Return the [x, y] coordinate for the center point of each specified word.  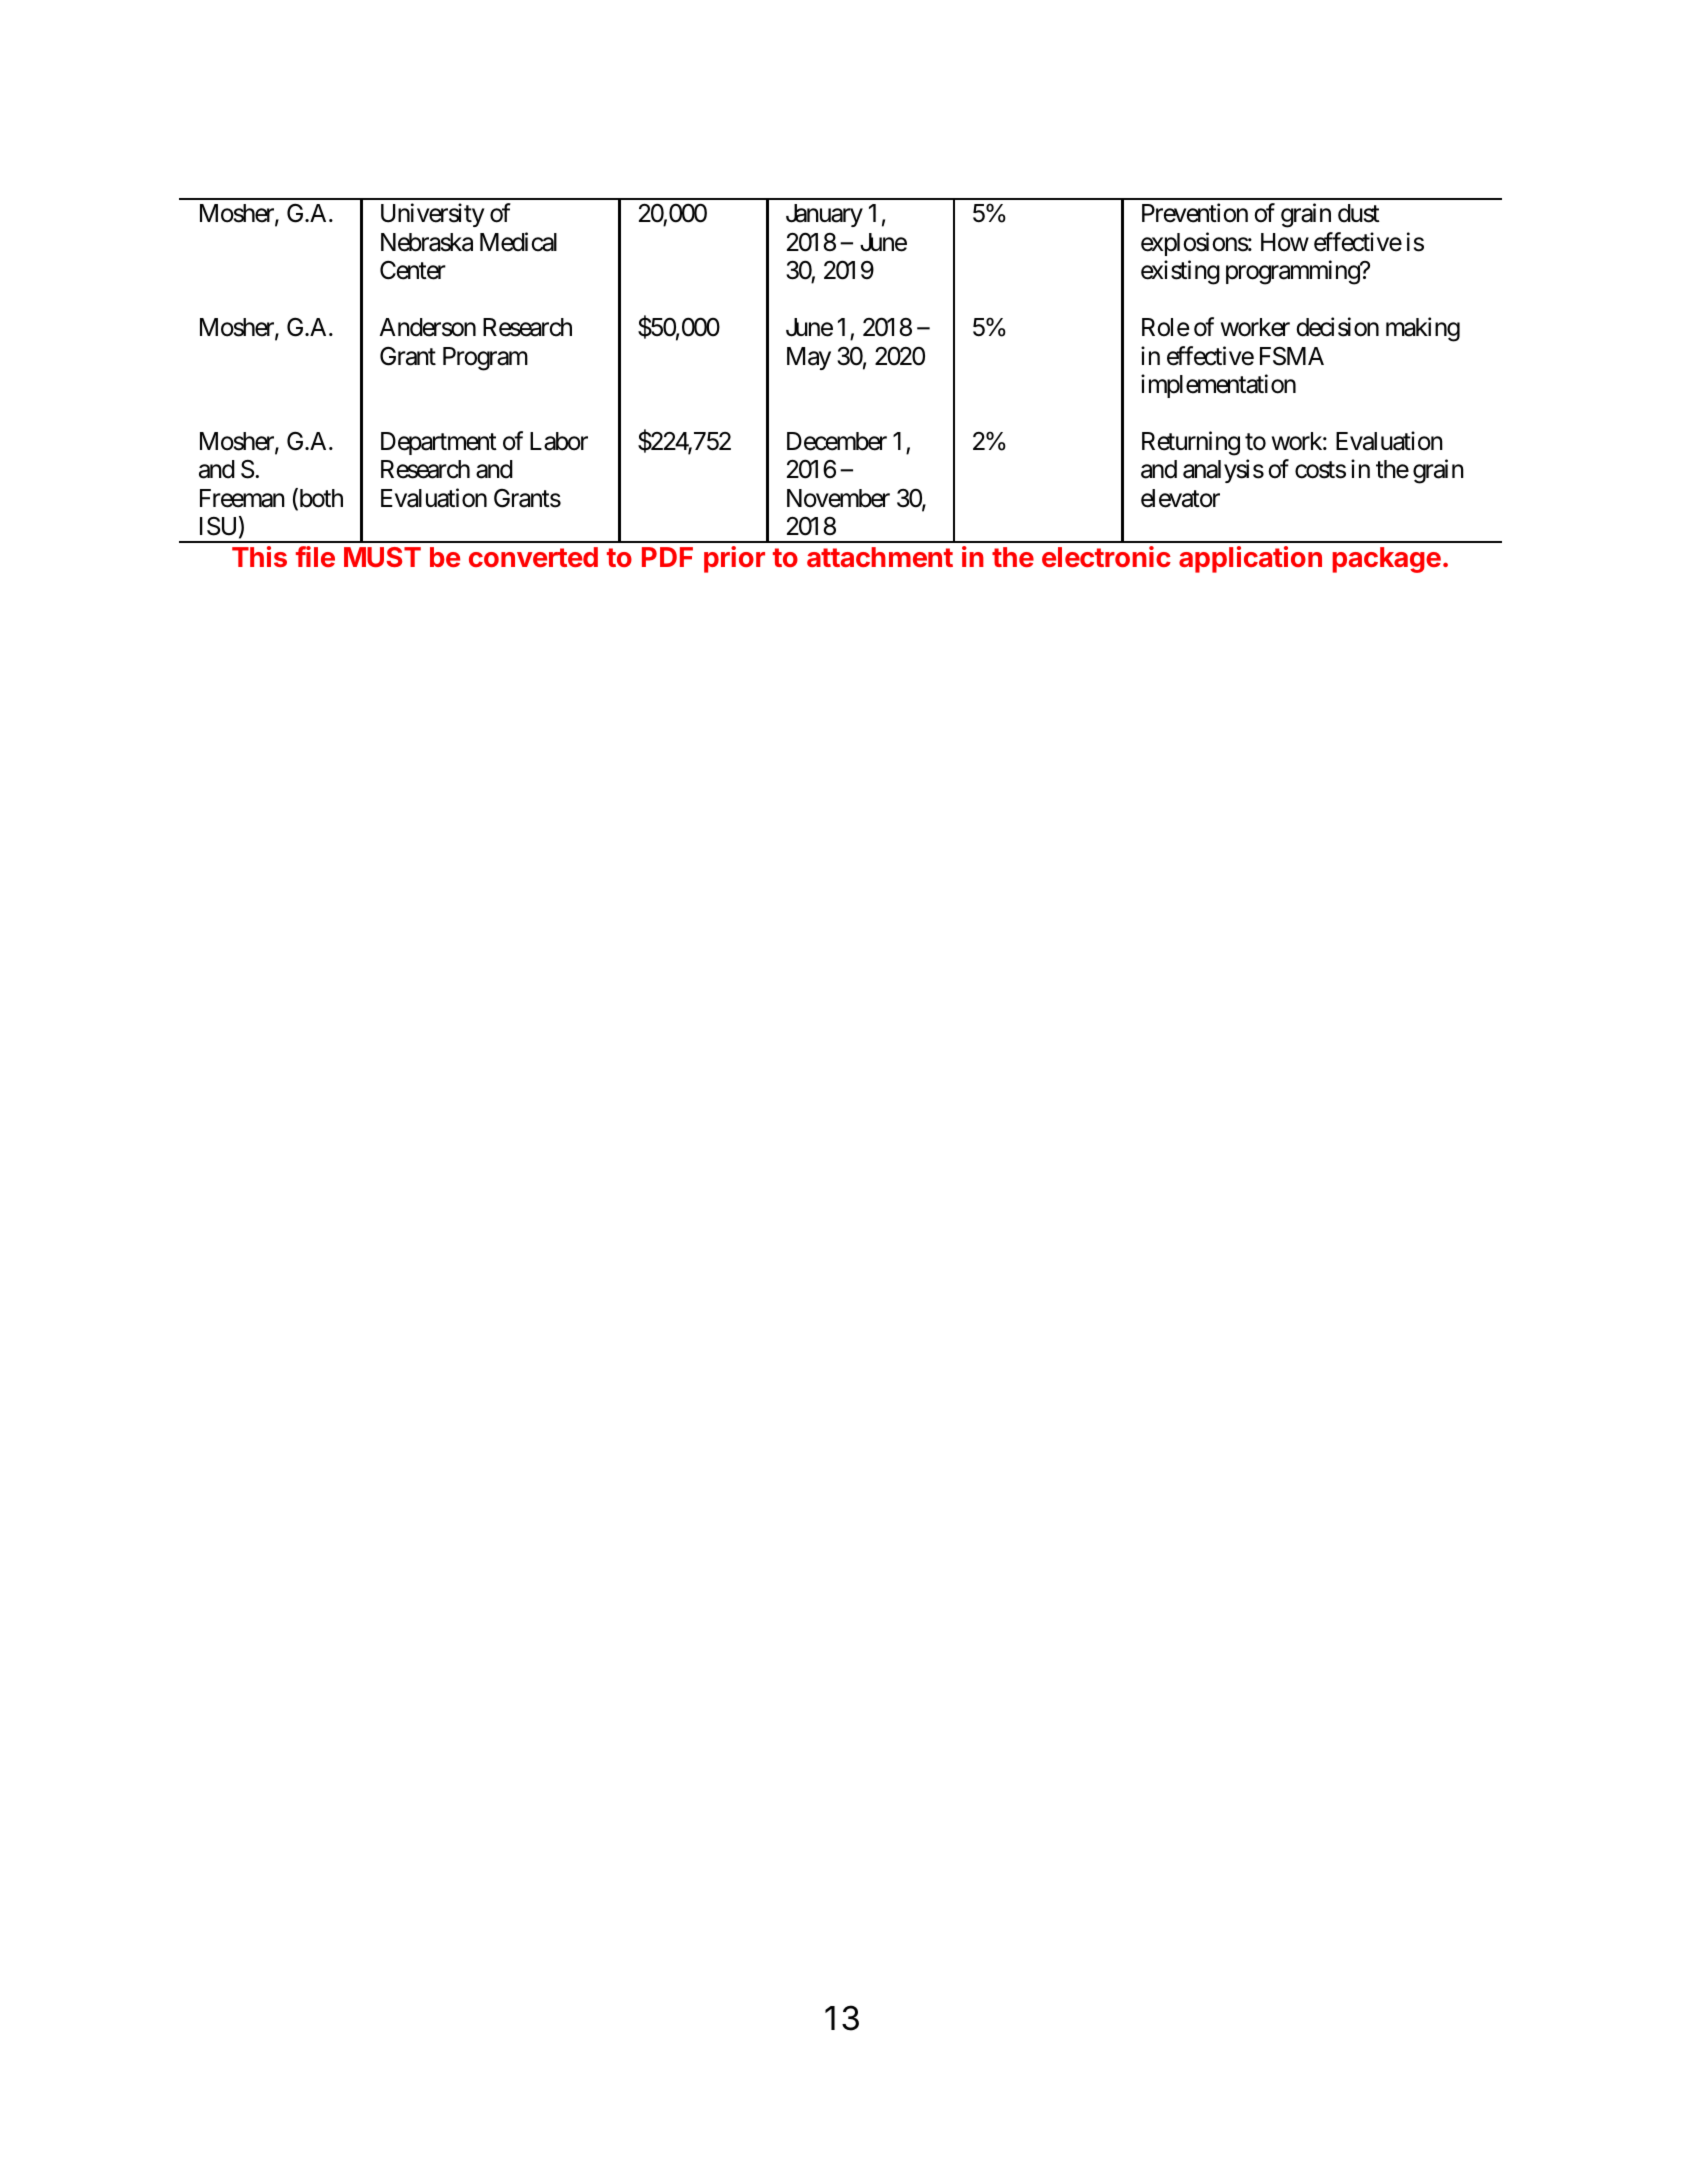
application [1250, 559]
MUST [382, 557]
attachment [880, 557]
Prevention [1195, 213]
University [432, 215]
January [824, 215]
